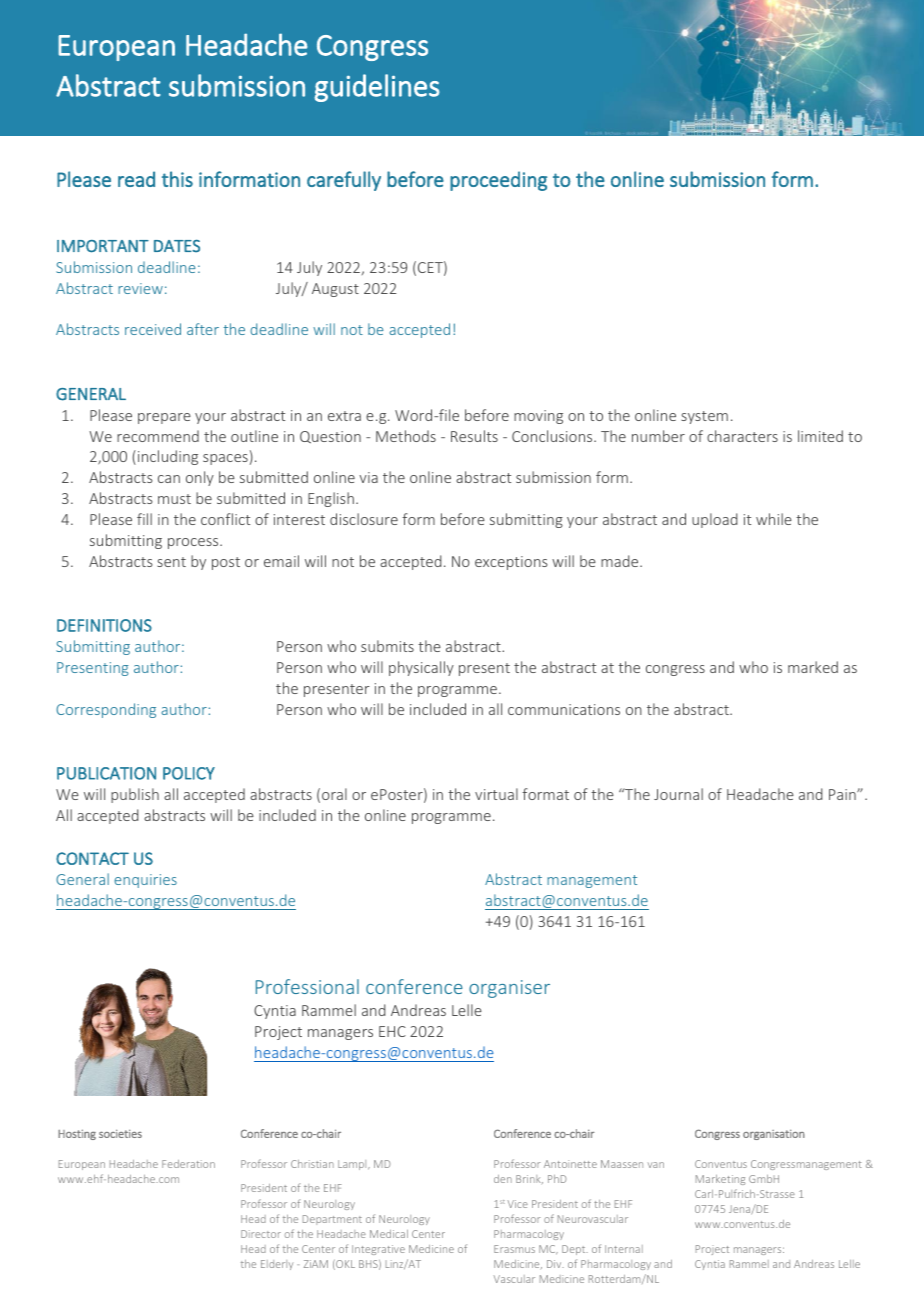 This screenshot has width=924, height=1308. I want to click on Results, so click(474, 436).
